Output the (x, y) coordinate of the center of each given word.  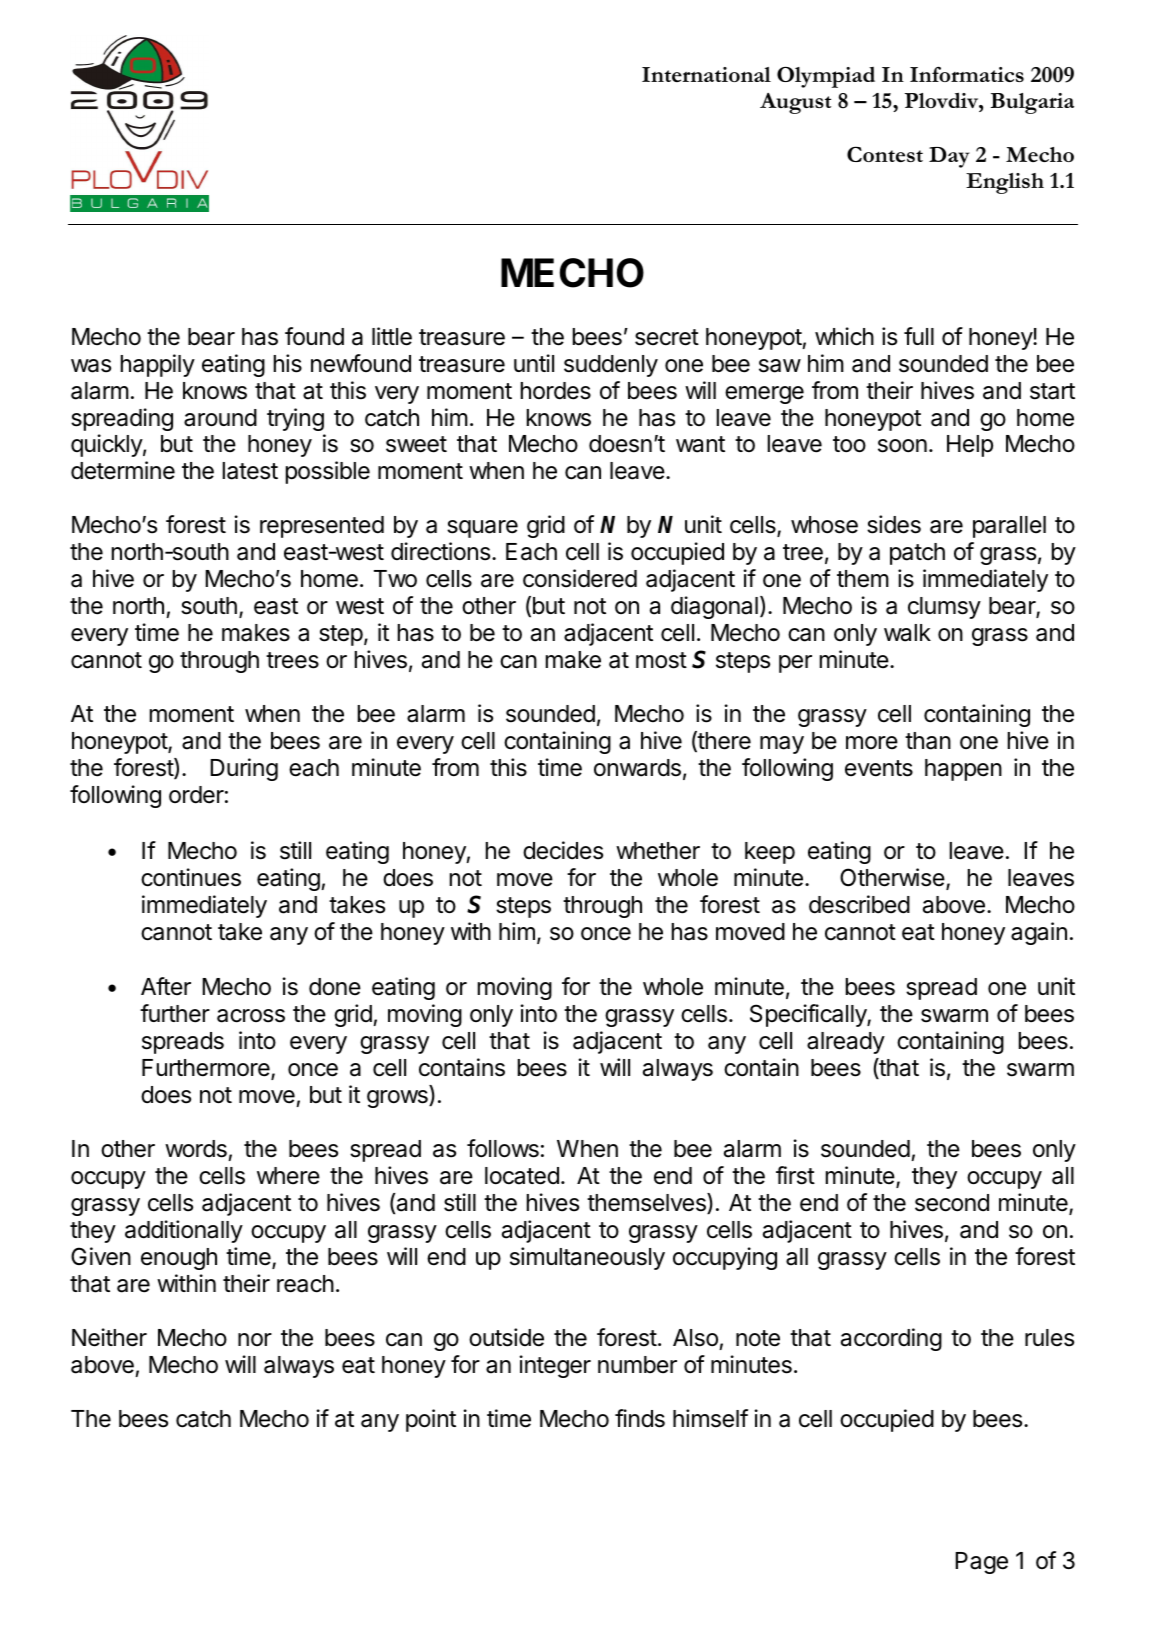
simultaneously (587, 1258)
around (220, 418)
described (859, 904)
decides (563, 850)
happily (158, 365)
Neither (109, 1337)
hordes (556, 391)
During (244, 769)
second (952, 1203)
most (661, 660)
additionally (184, 1231)
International (706, 74)
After (166, 986)
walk (907, 633)
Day (949, 157)
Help (970, 446)
